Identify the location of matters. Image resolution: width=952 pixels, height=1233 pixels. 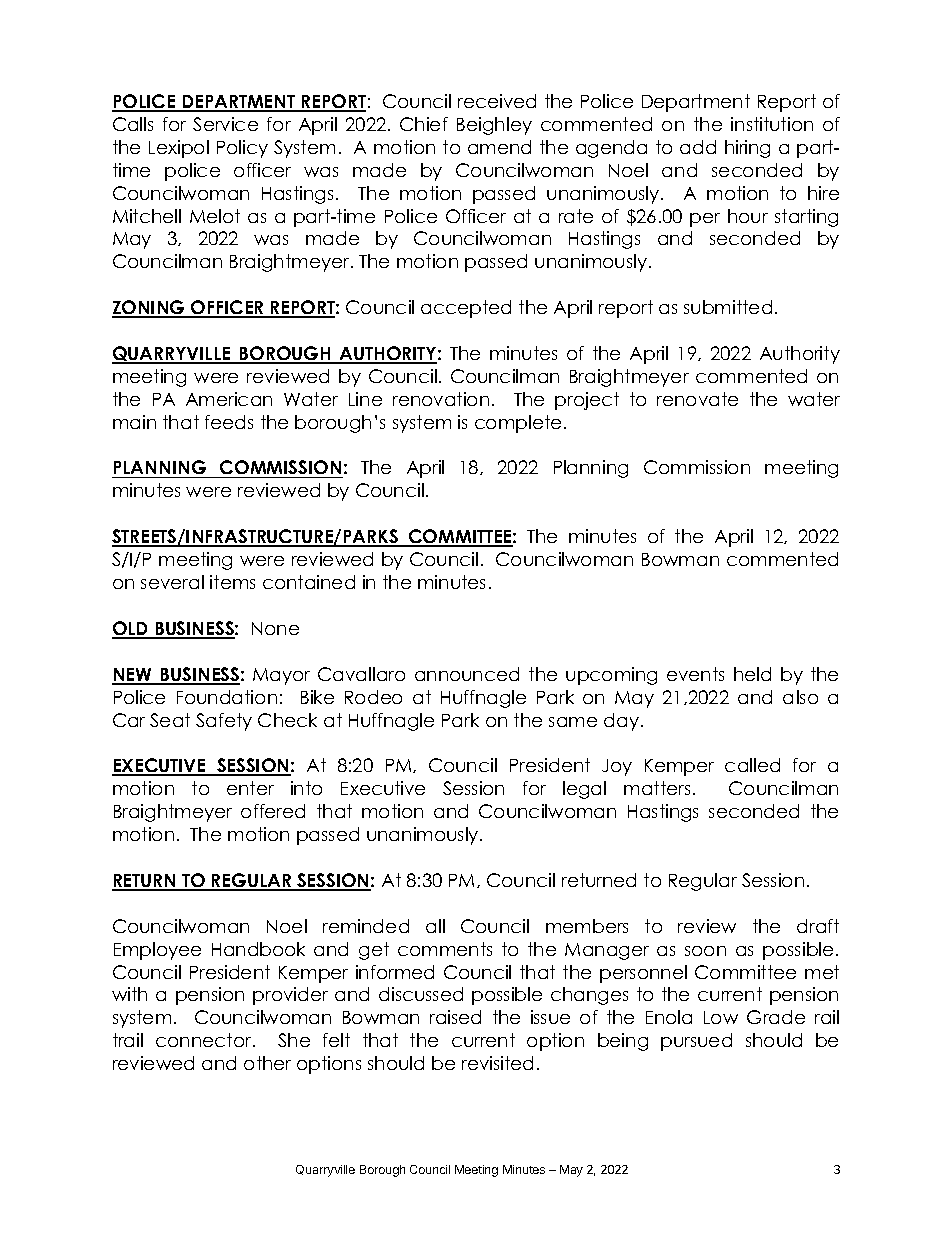
(657, 788).
